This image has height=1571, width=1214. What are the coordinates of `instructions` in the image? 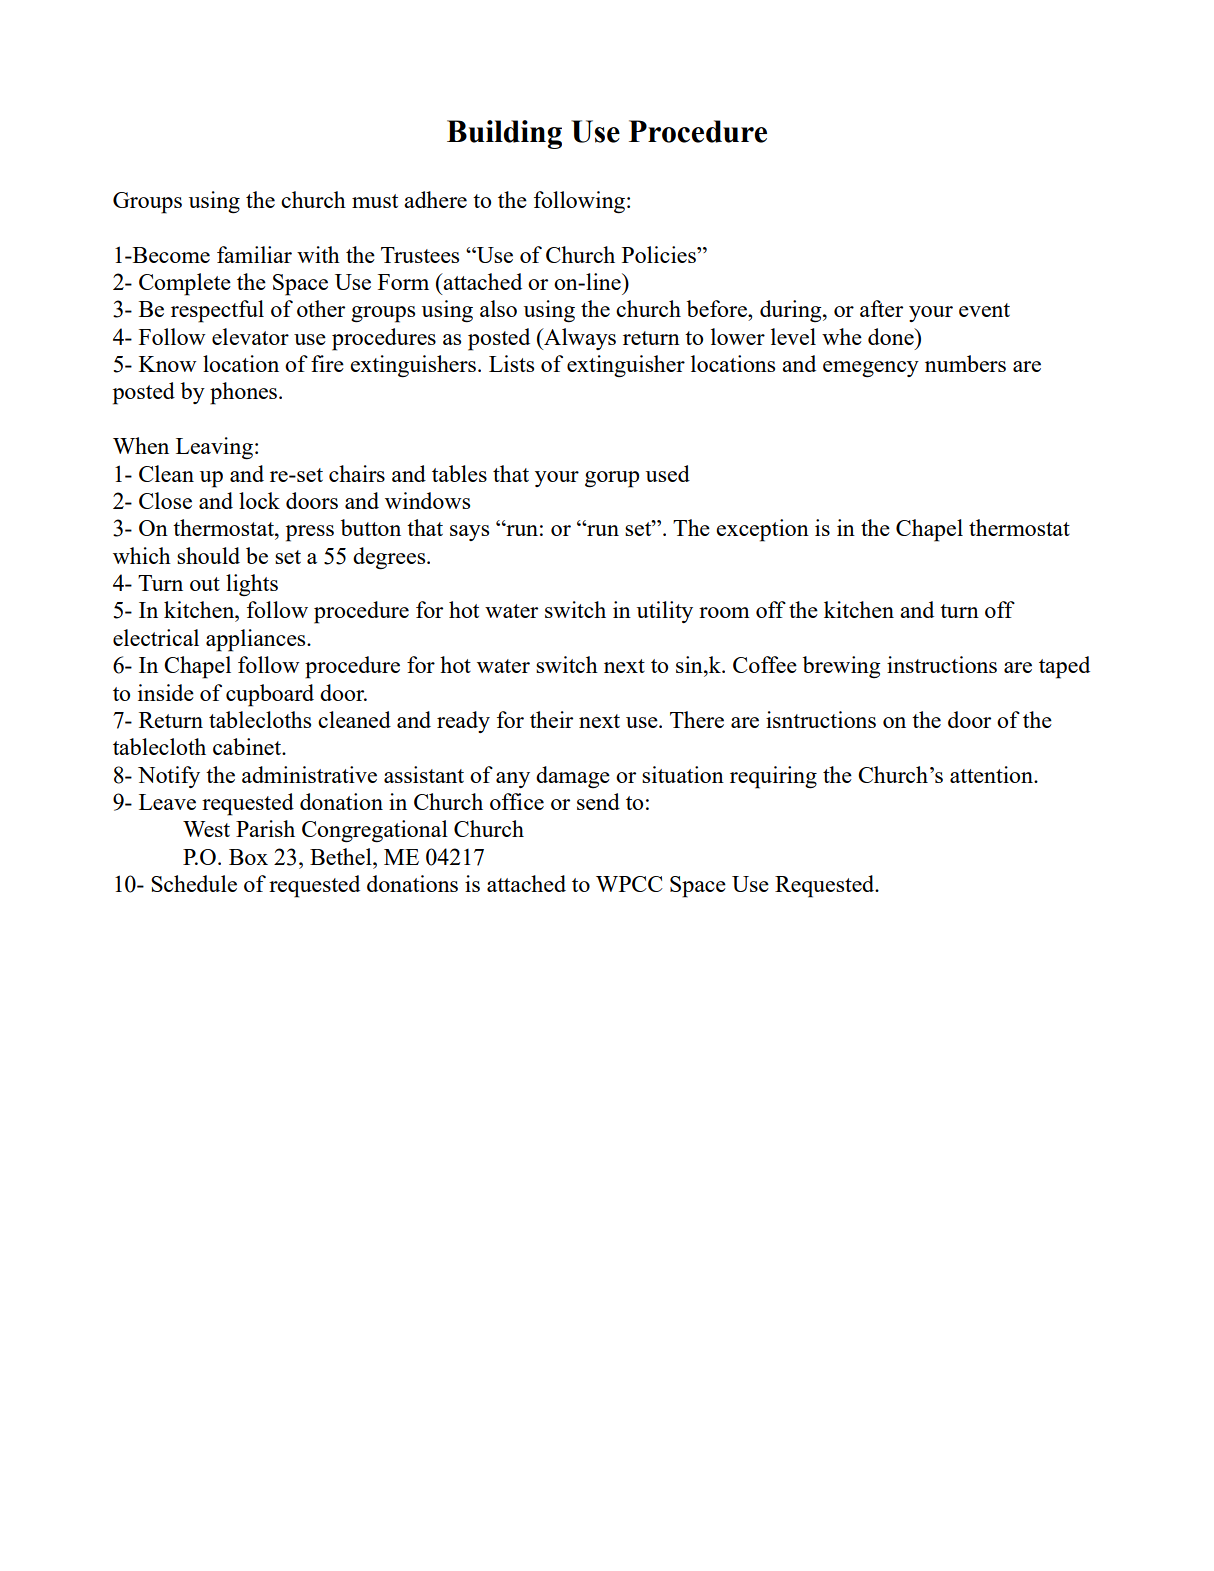 It's located at (942, 664).
